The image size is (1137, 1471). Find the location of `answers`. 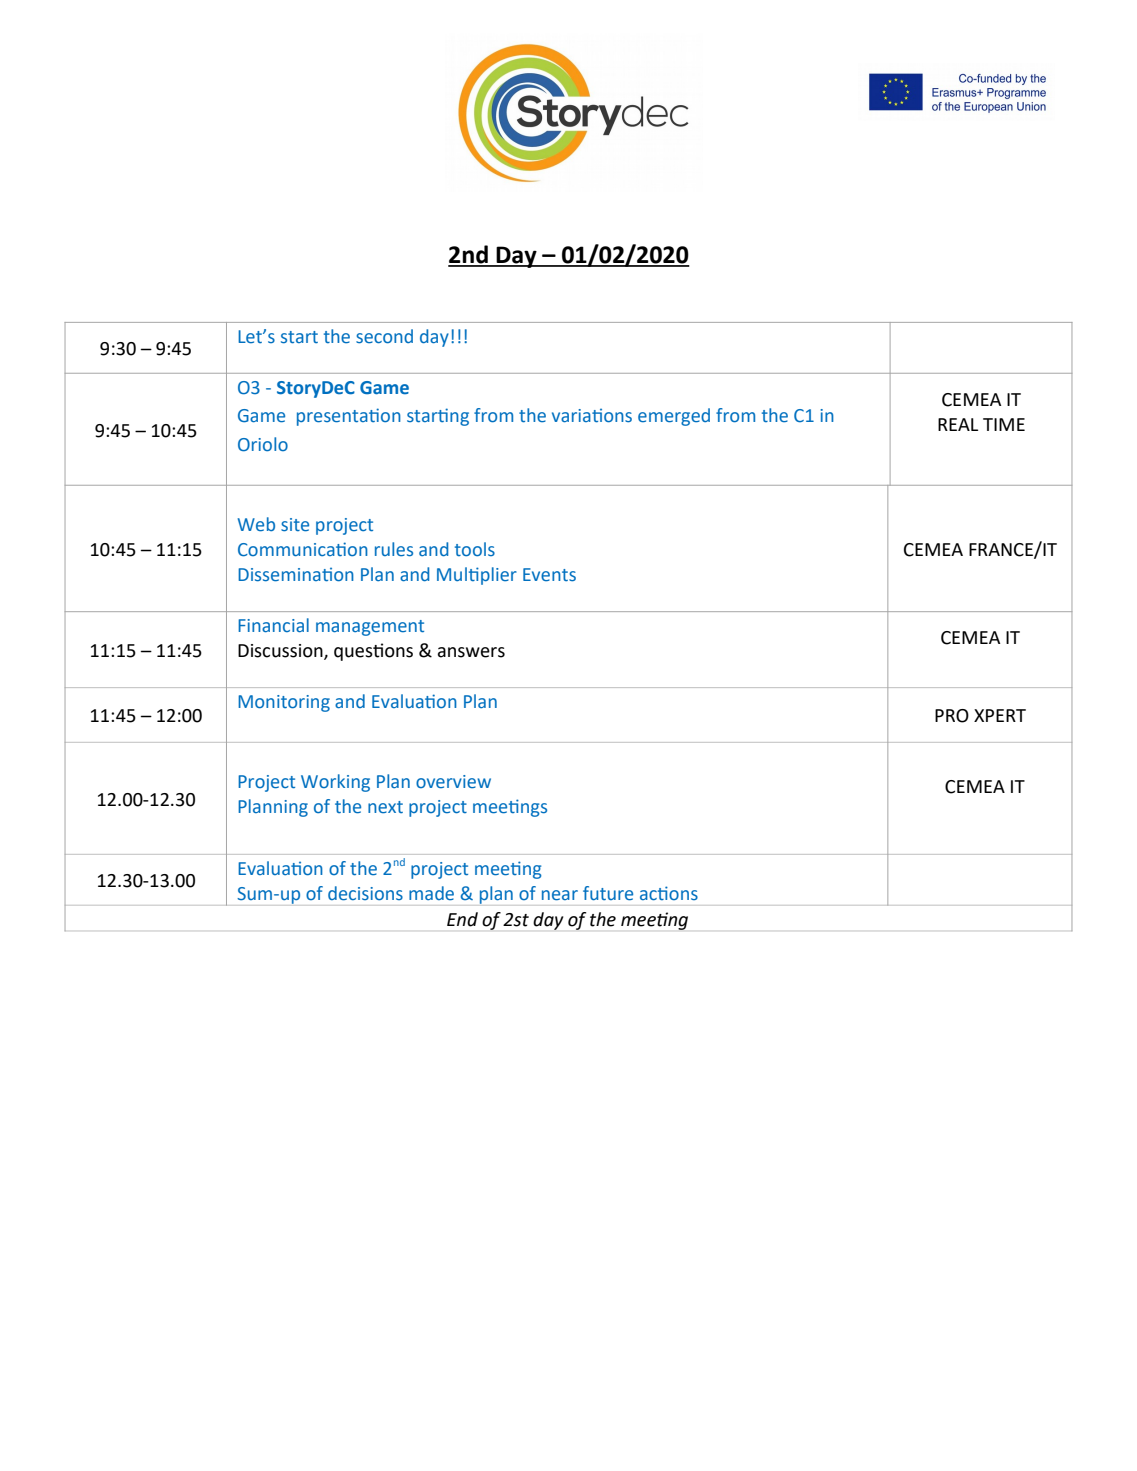

answers is located at coordinates (471, 652).
